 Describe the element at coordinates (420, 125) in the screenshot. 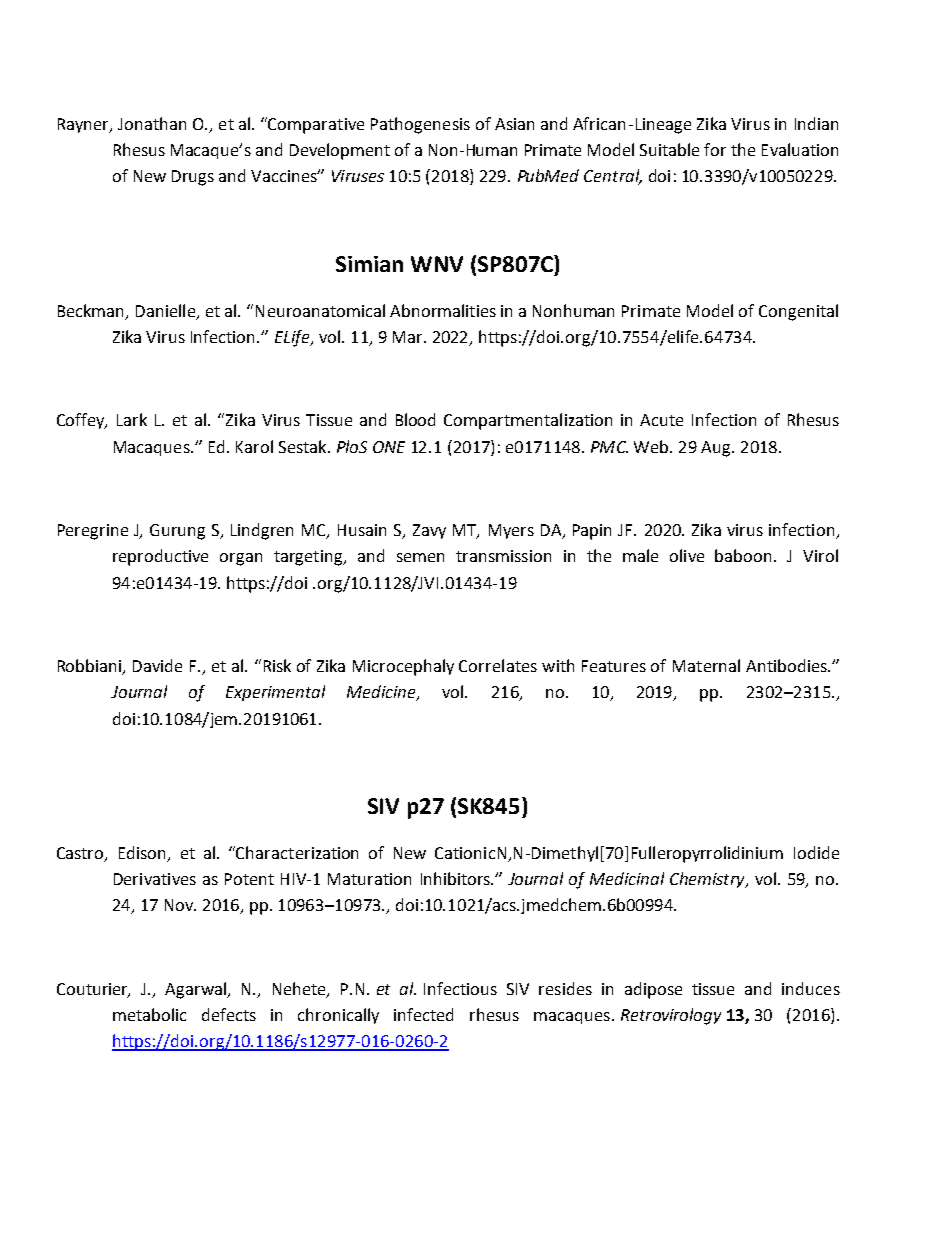

I see `Pathogenesis` at that location.
